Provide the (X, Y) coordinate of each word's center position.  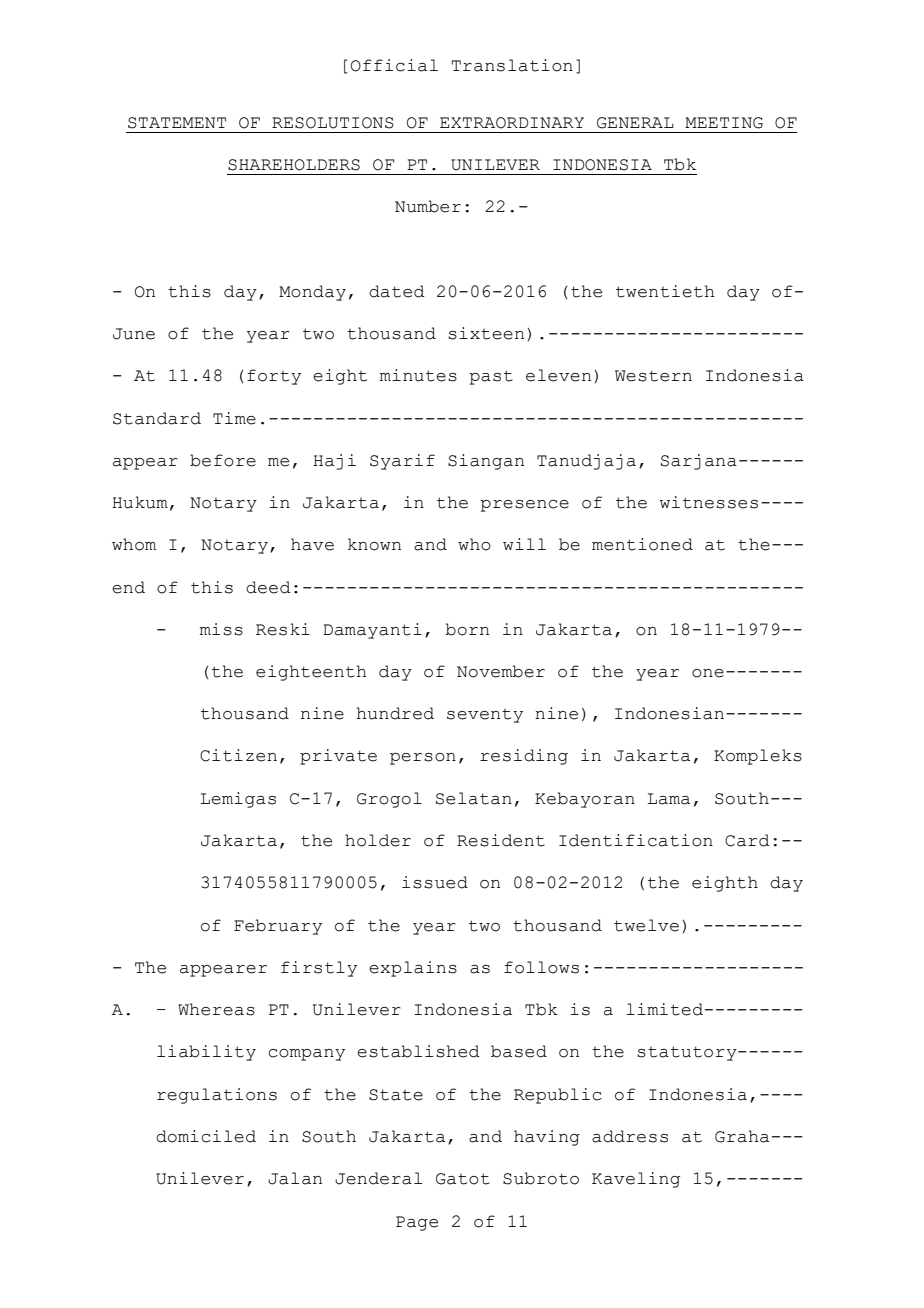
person (423, 759)
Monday (312, 293)
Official (394, 65)
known (374, 544)
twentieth (665, 291)
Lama (669, 799)
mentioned (642, 544)
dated (397, 291)
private (338, 757)
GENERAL (635, 123)
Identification (636, 840)
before (223, 460)
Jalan (295, 1178)
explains (413, 969)
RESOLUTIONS (333, 123)
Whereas (216, 1009)
